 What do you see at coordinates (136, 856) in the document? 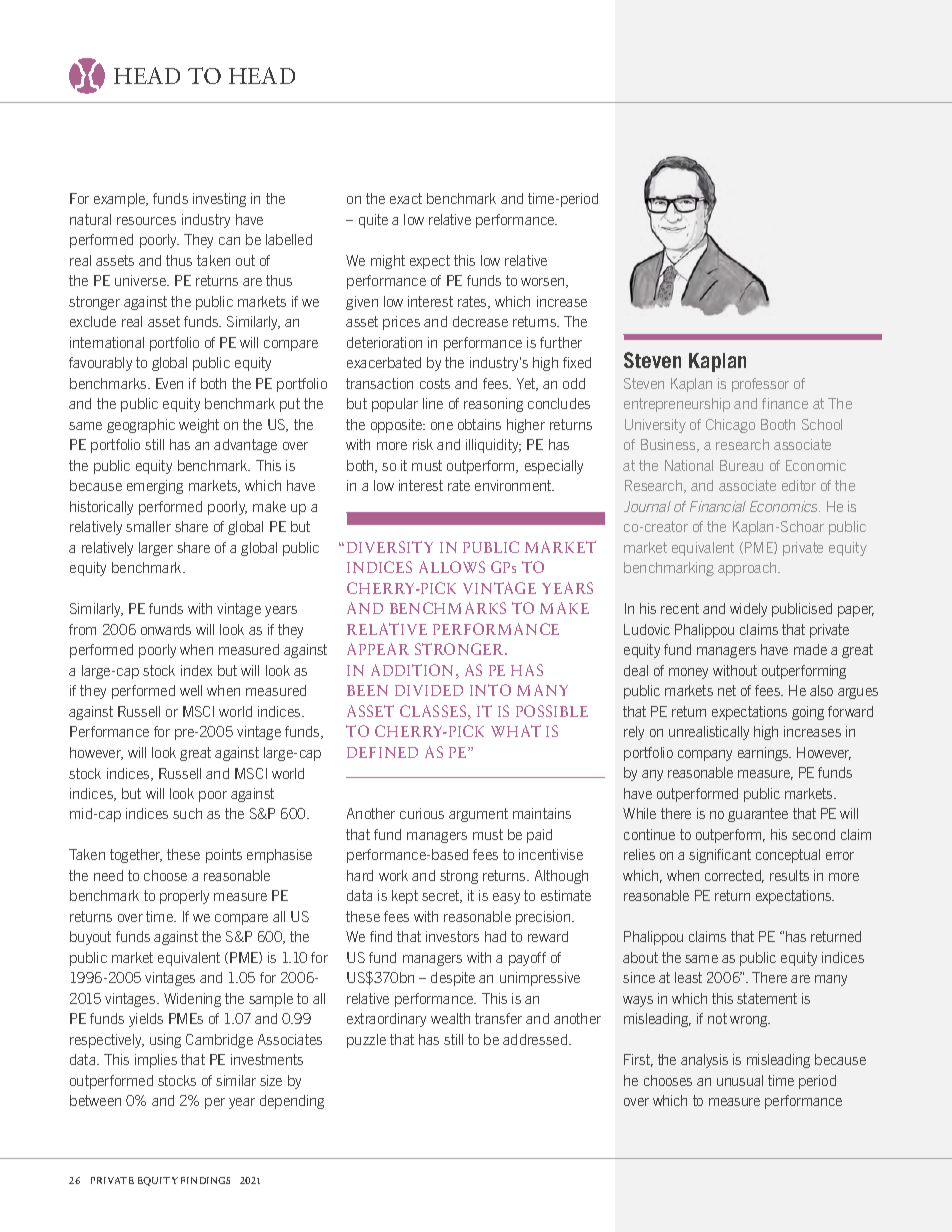
I see `together` at bounding box center [136, 856].
